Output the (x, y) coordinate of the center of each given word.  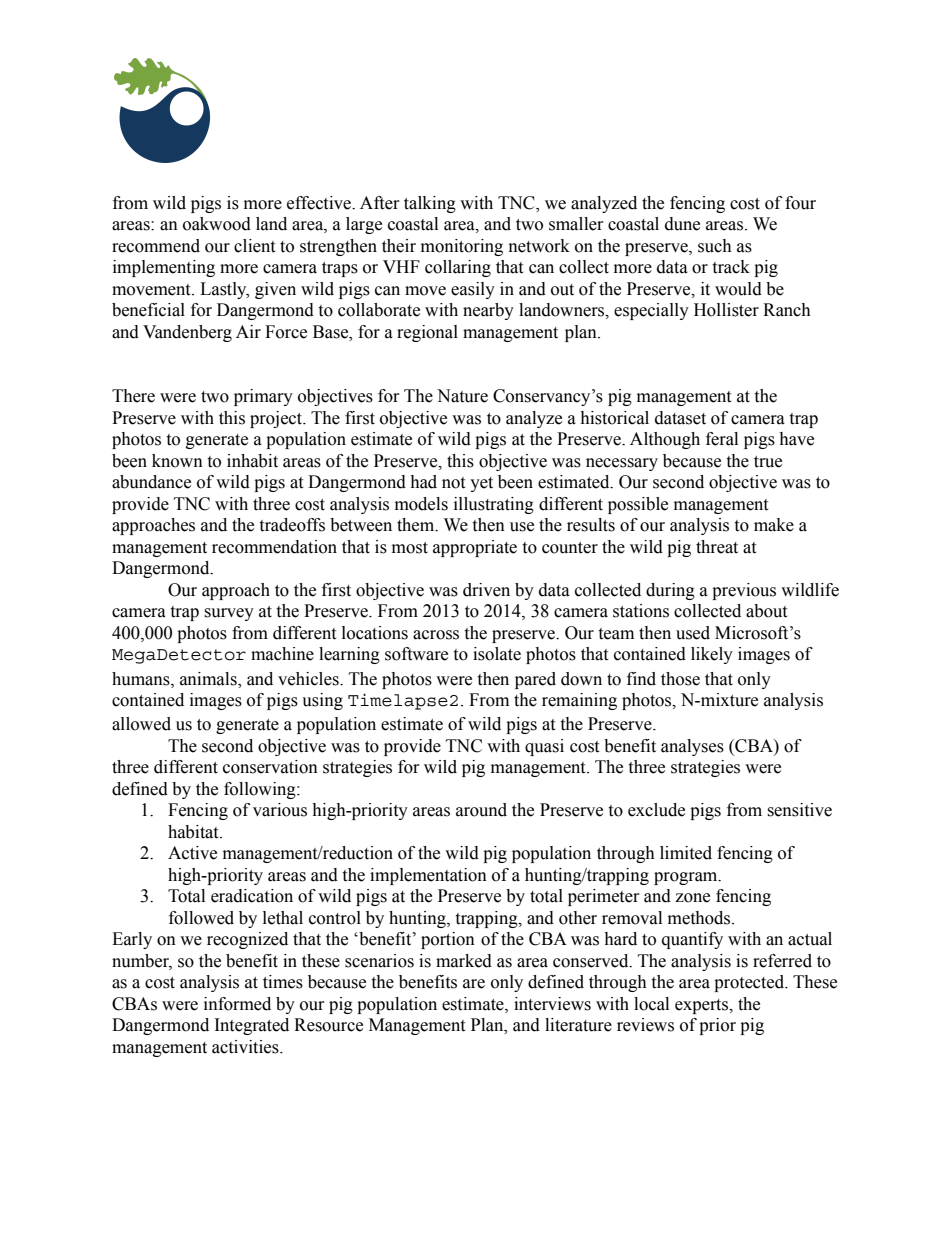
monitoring (462, 247)
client (254, 246)
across (436, 635)
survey (229, 614)
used (693, 633)
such (715, 246)
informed (237, 1004)
